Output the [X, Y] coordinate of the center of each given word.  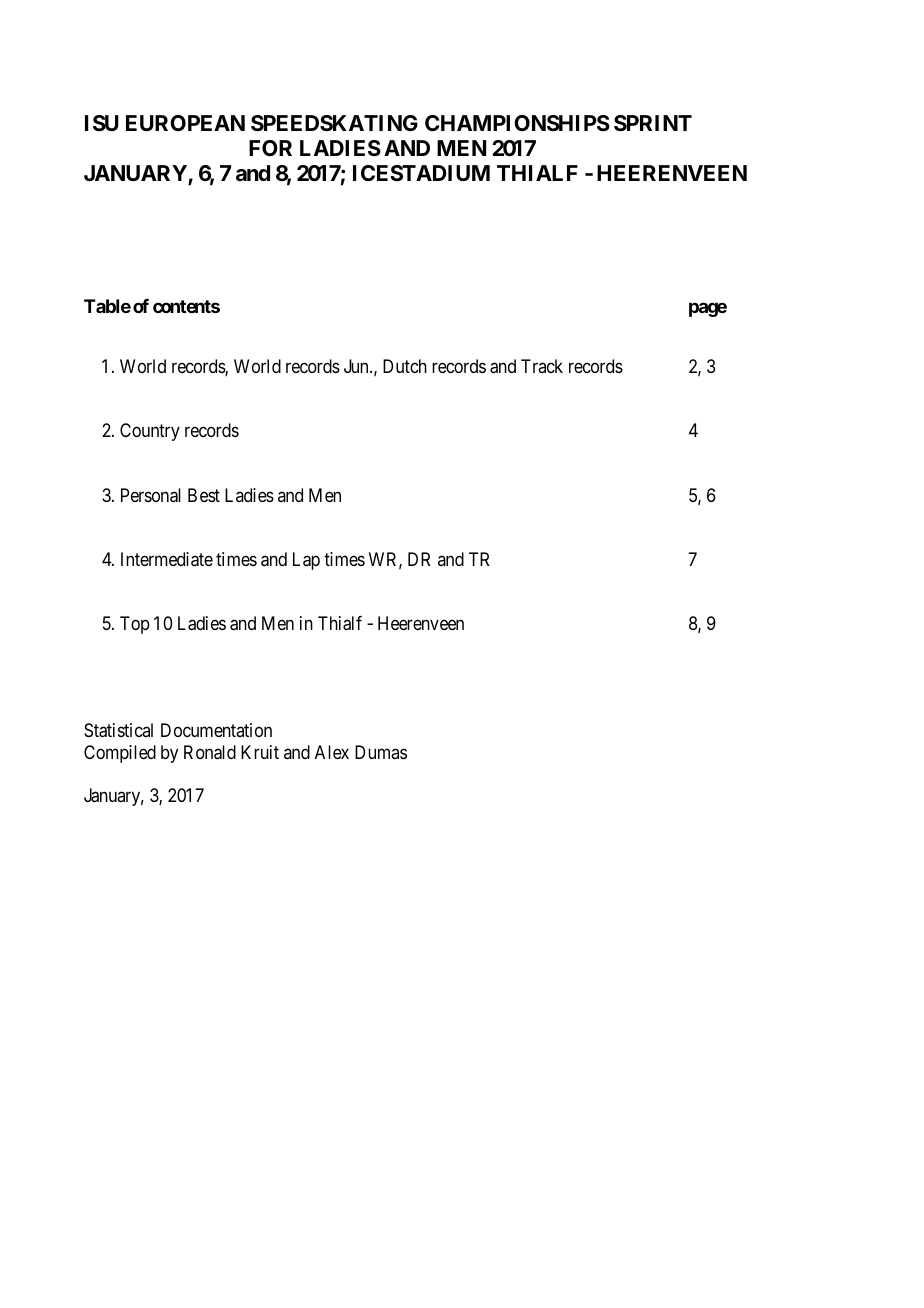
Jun [357, 366]
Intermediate [167, 559]
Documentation [216, 730]
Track [542, 366]
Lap [306, 561]
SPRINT [653, 123]
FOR [270, 148]
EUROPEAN [185, 123]
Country [150, 432]
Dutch [405, 366]
